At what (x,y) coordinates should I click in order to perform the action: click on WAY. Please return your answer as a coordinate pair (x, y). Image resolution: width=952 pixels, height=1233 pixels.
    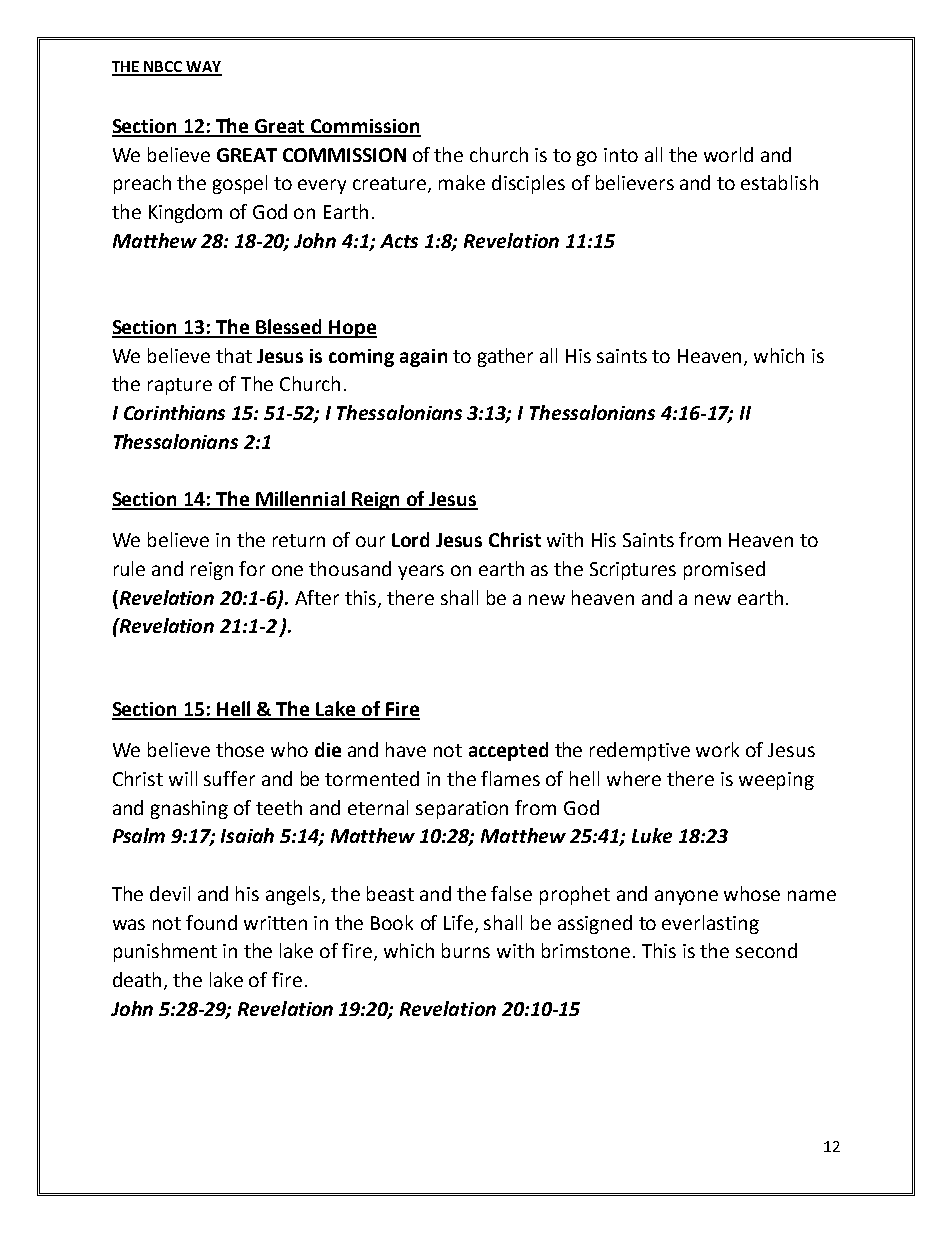
    Looking at the image, I should click on (203, 68).
